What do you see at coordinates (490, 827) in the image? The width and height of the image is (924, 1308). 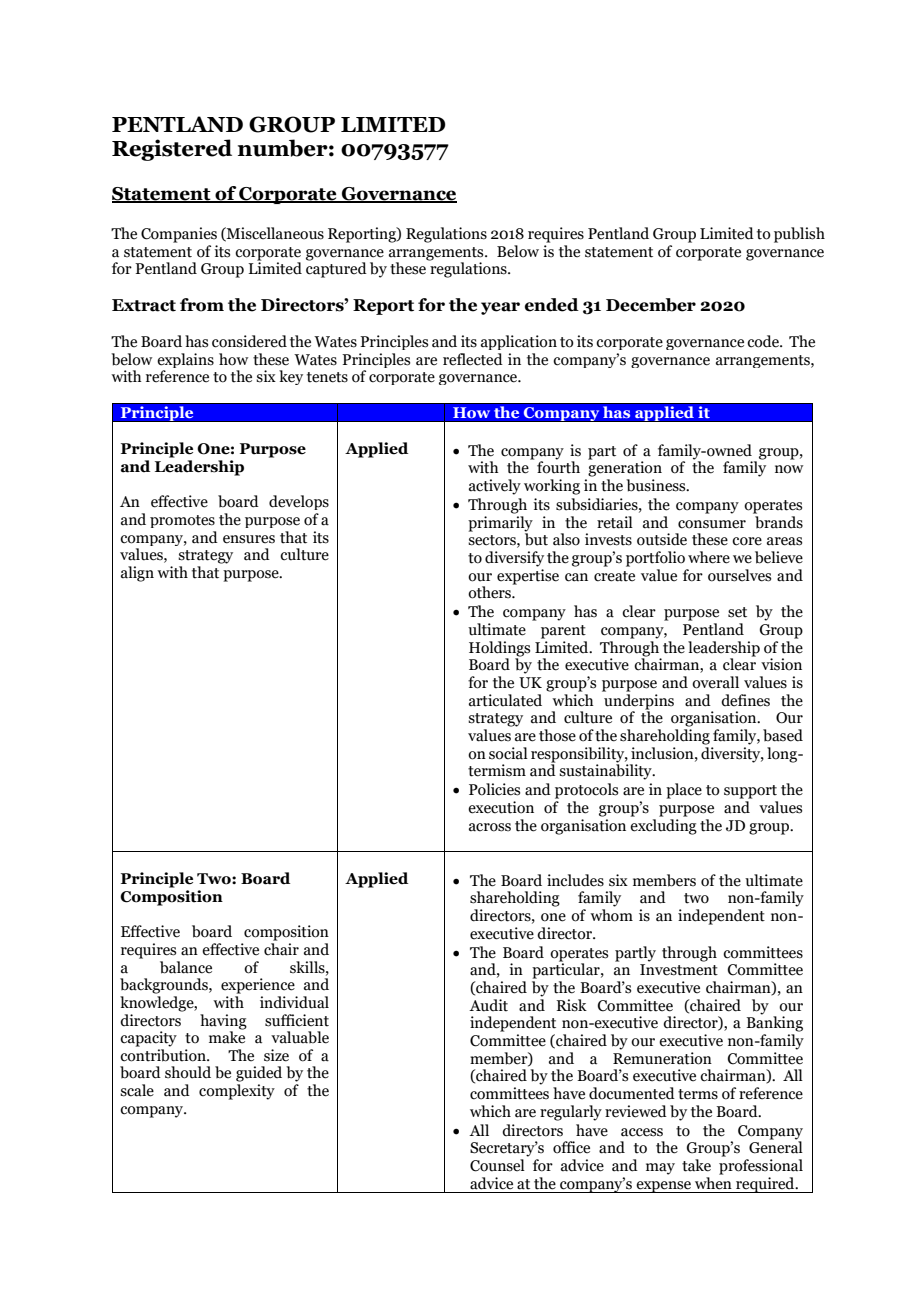 I see `across` at bounding box center [490, 827].
